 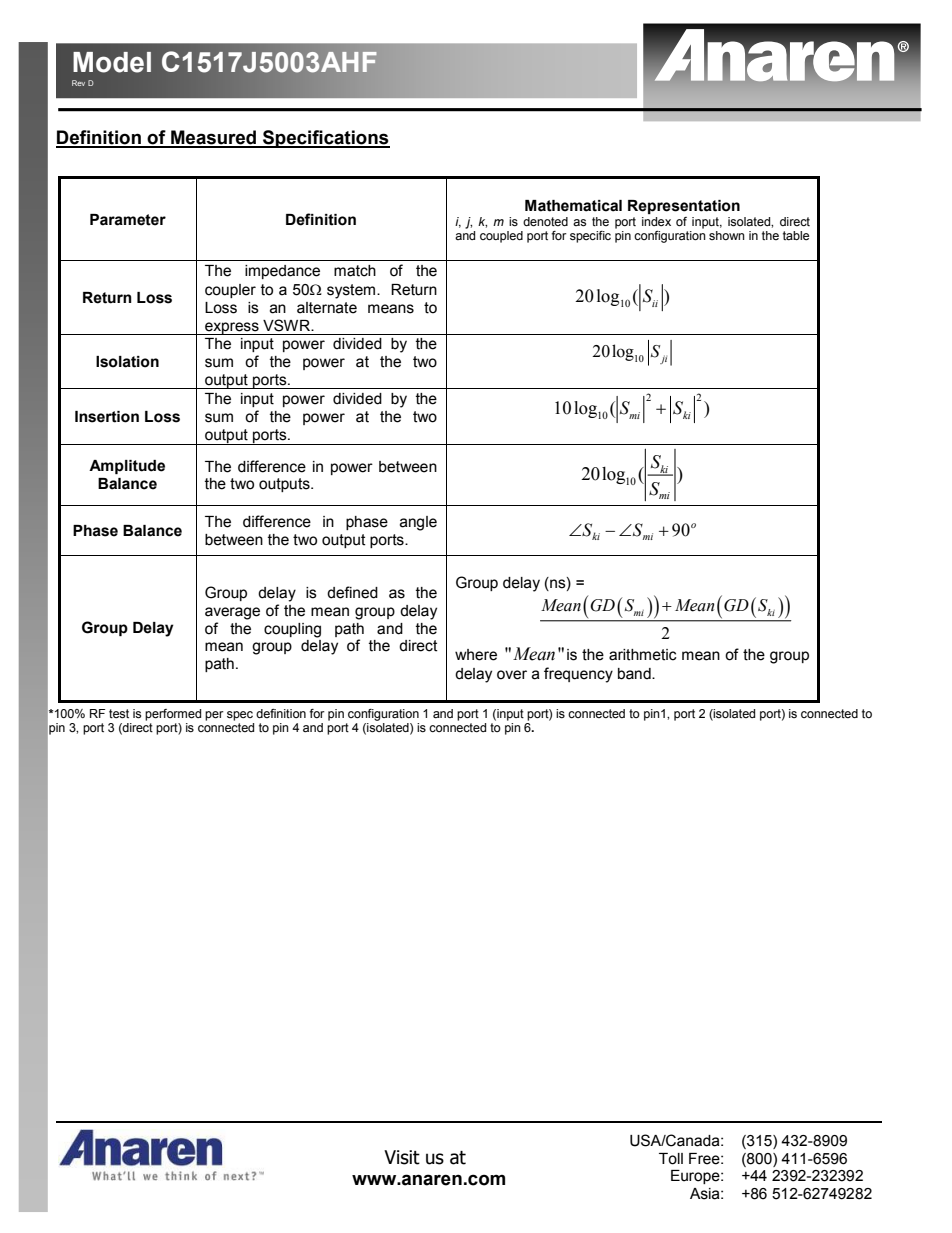 What do you see at coordinates (578, 675) in the screenshot?
I see `frequency` at bounding box center [578, 675].
